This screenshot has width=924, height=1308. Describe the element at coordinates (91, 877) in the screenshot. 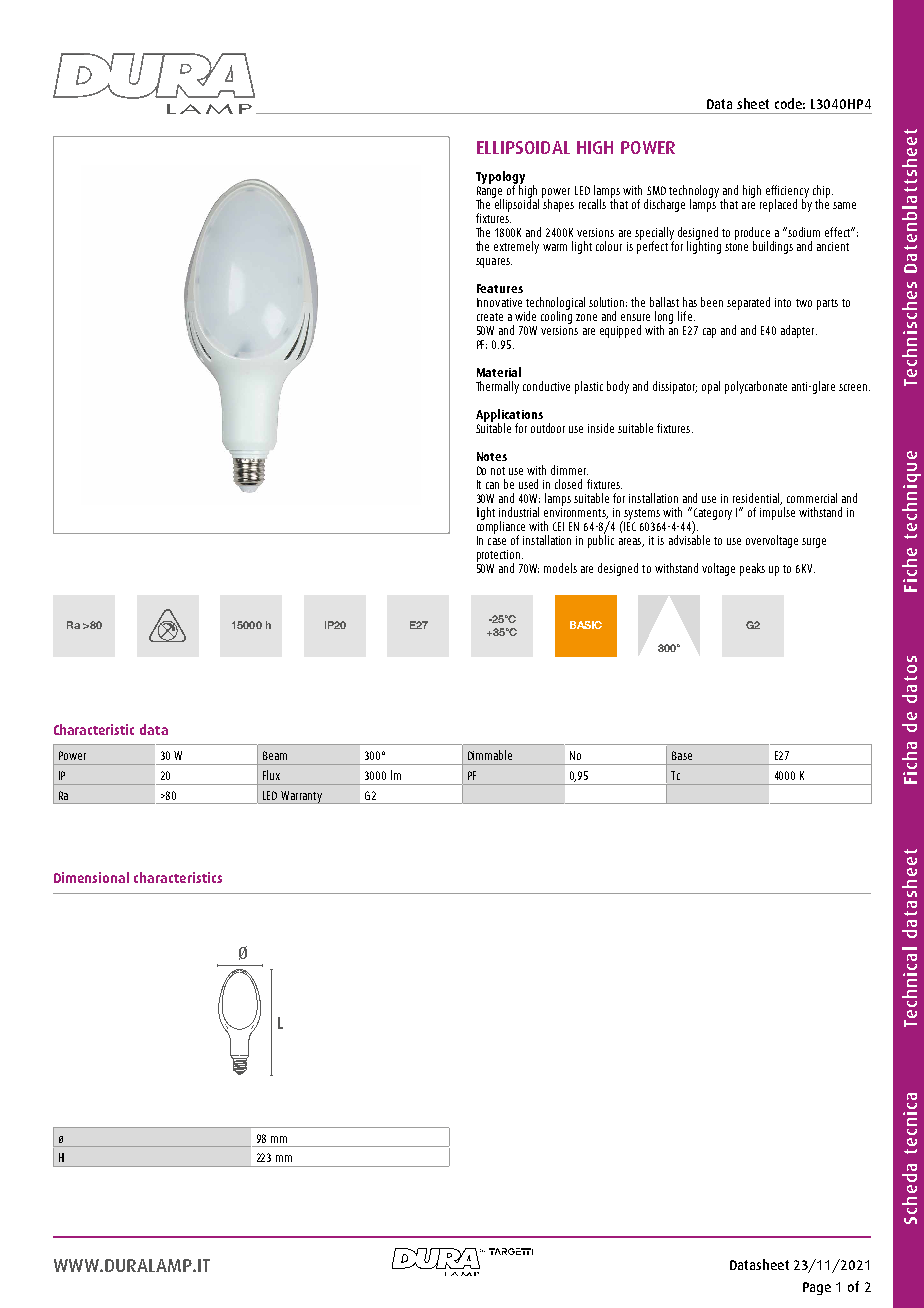

I see `Dimensional` at that location.
